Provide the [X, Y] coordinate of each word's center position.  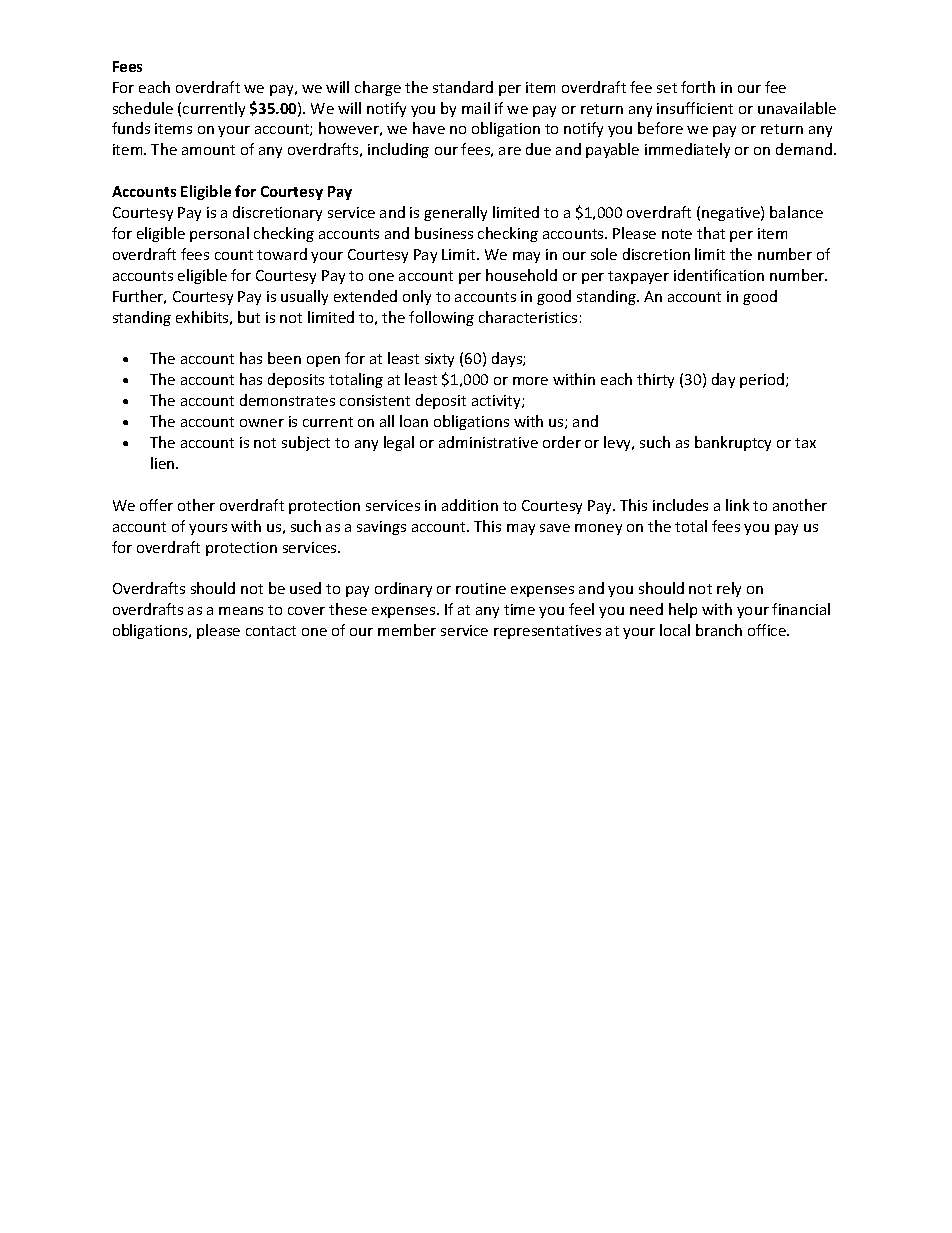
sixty [439, 360]
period [762, 380]
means [241, 611]
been [284, 358]
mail [476, 108]
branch [719, 630]
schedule [143, 108]
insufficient [695, 108]
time [519, 609]
